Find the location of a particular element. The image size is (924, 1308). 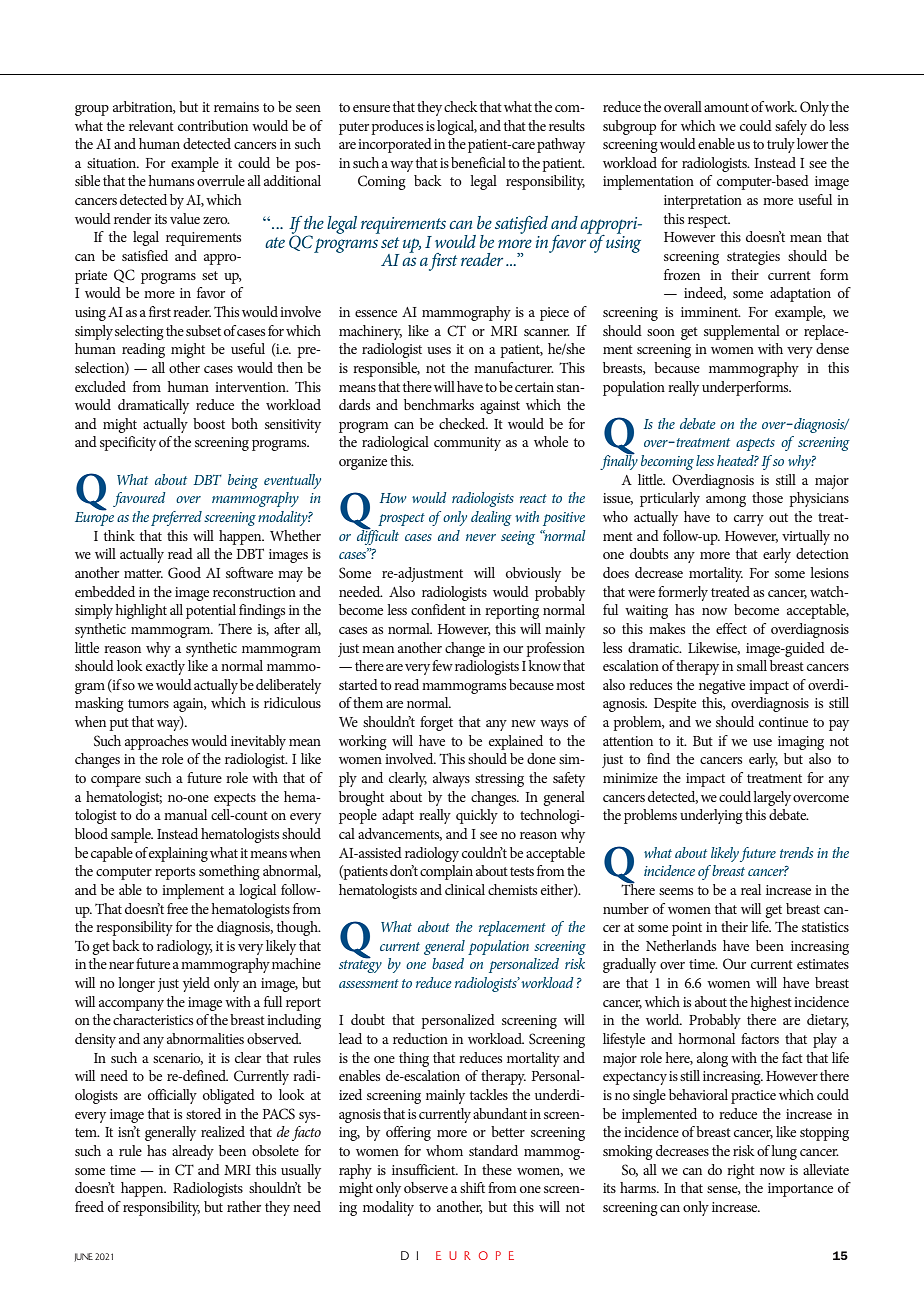

beneficial is located at coordinates (478, 162).
